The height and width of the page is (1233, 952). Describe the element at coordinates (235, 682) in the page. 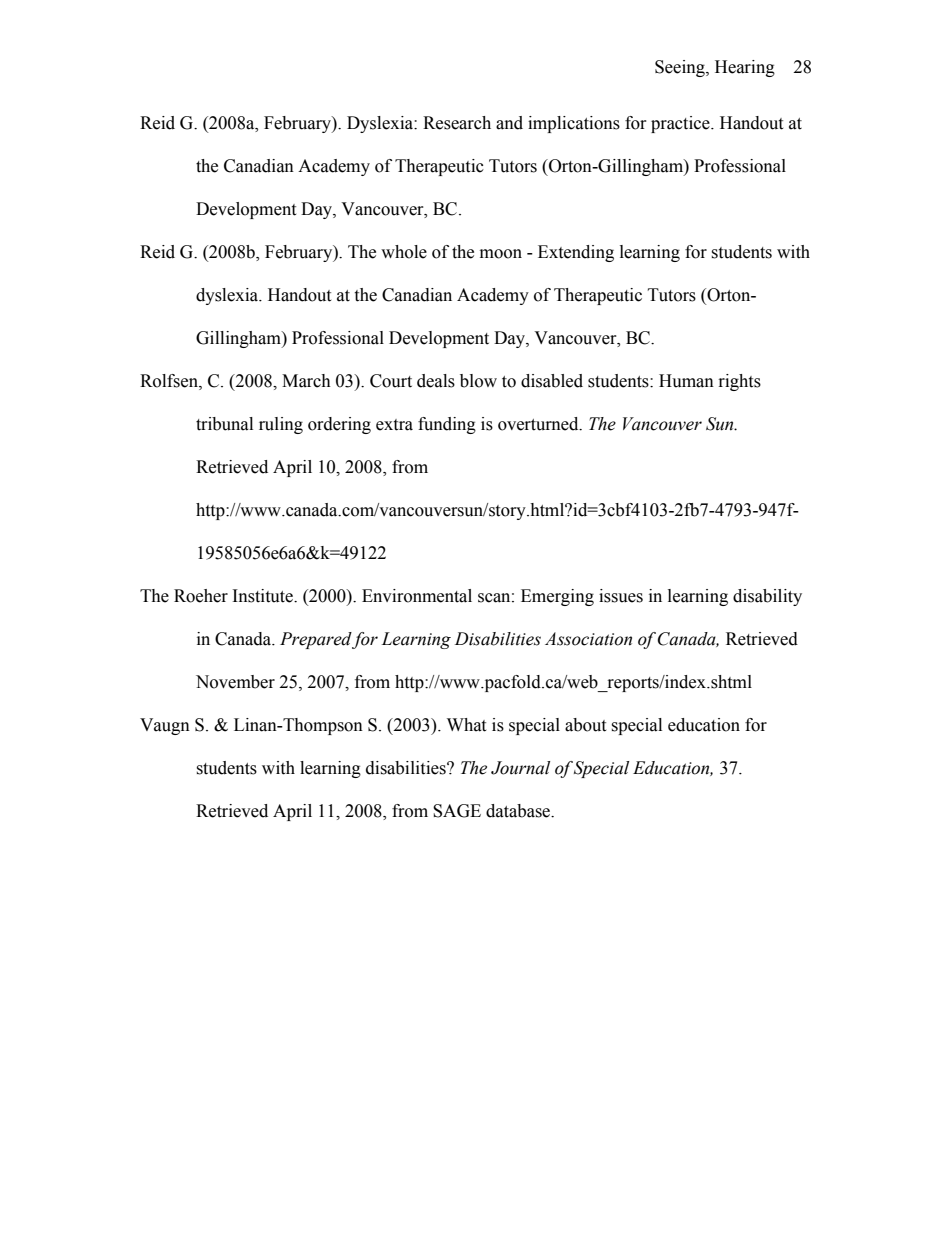

I see `November` at that location.
